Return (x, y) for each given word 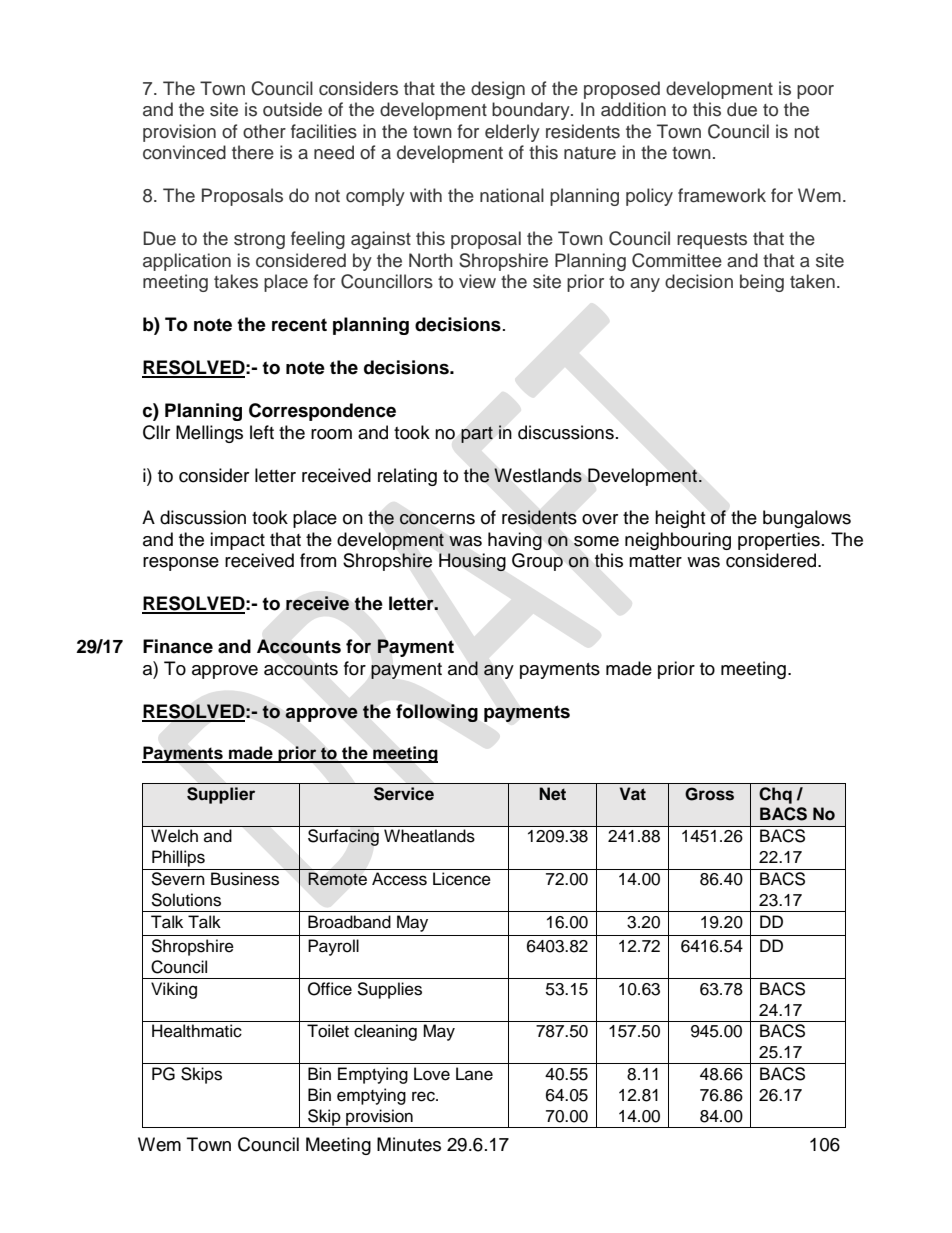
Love (432, 1074)
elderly (512, 133)
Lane (474, 1074)
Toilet (328, 1031)
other (264, 131)
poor (815, 92)
